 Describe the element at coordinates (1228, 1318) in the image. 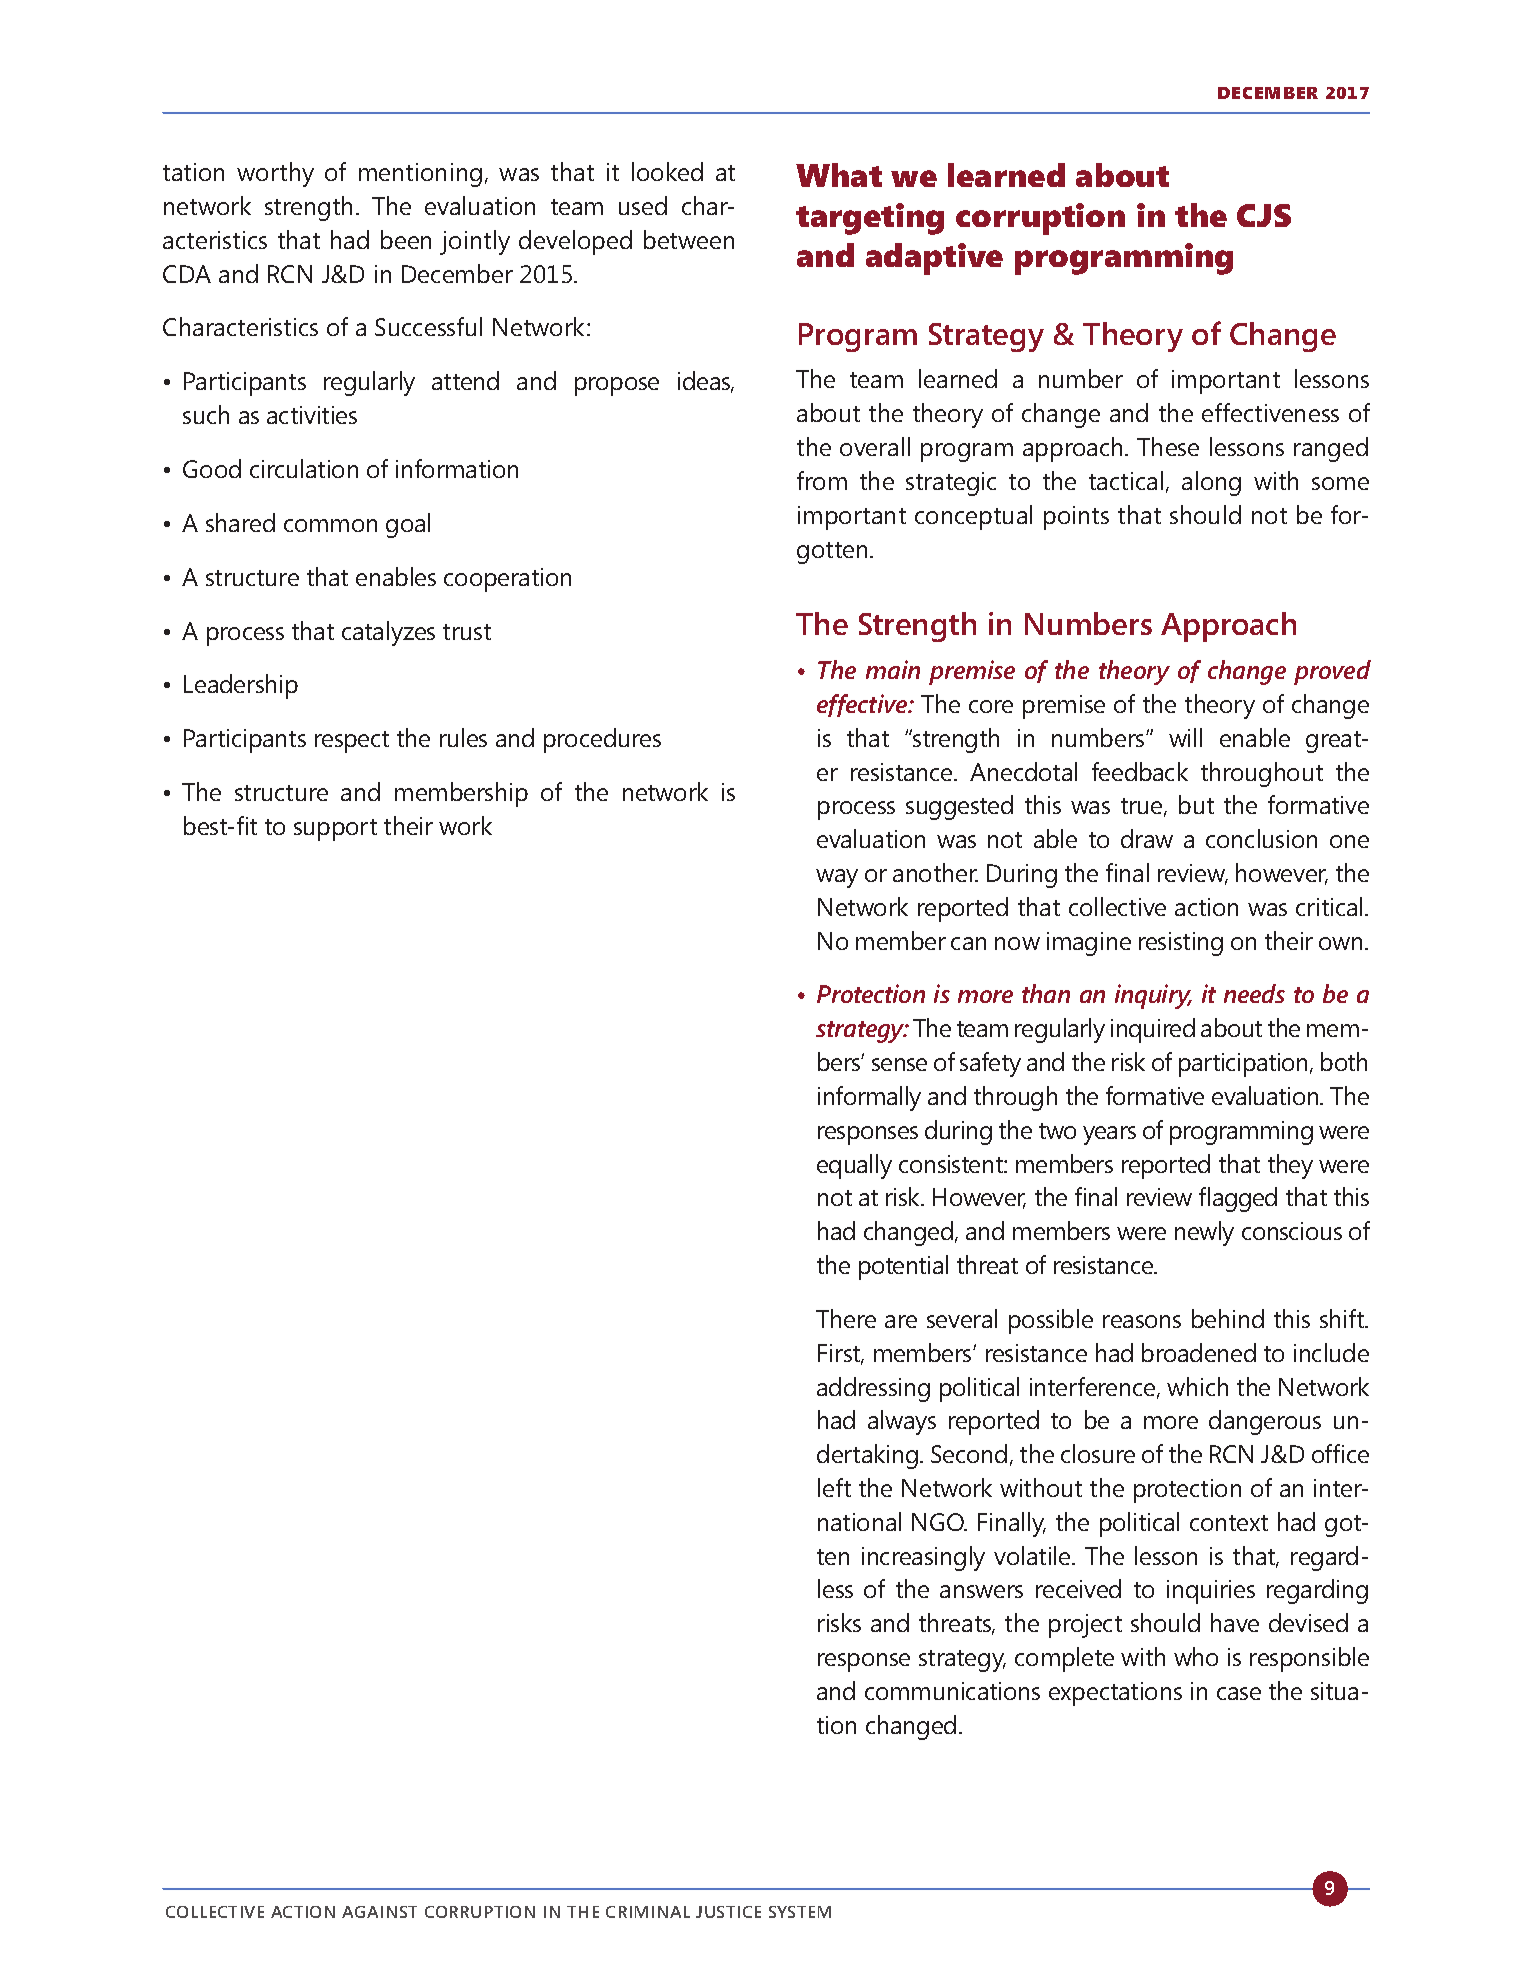

I see `behind` at that location.
